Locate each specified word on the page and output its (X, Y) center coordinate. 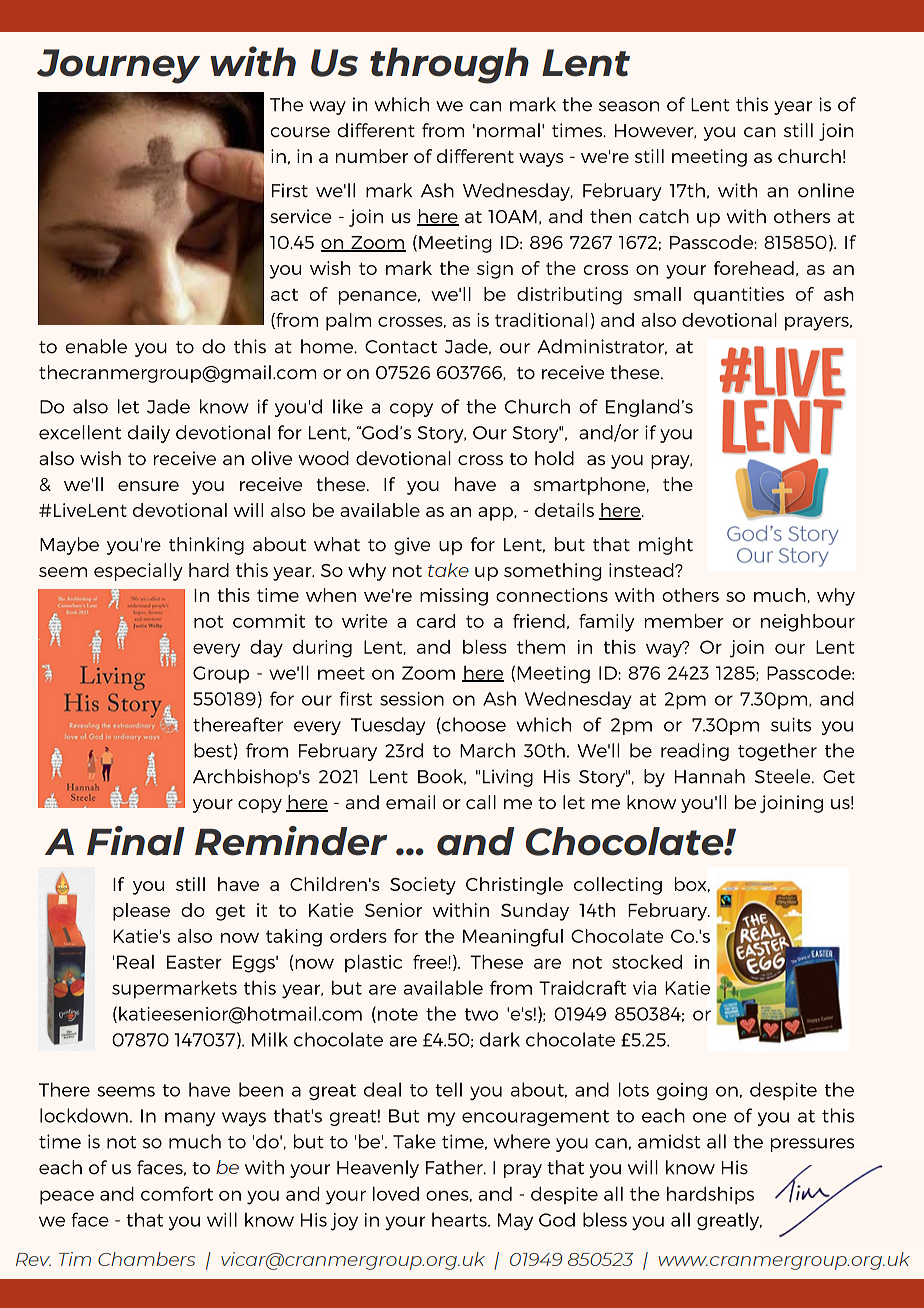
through (449, 65)
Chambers (146, 1259)
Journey (118, 66)
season (629, 106)
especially (138, 572)
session (412, 699)
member (684, 621)
